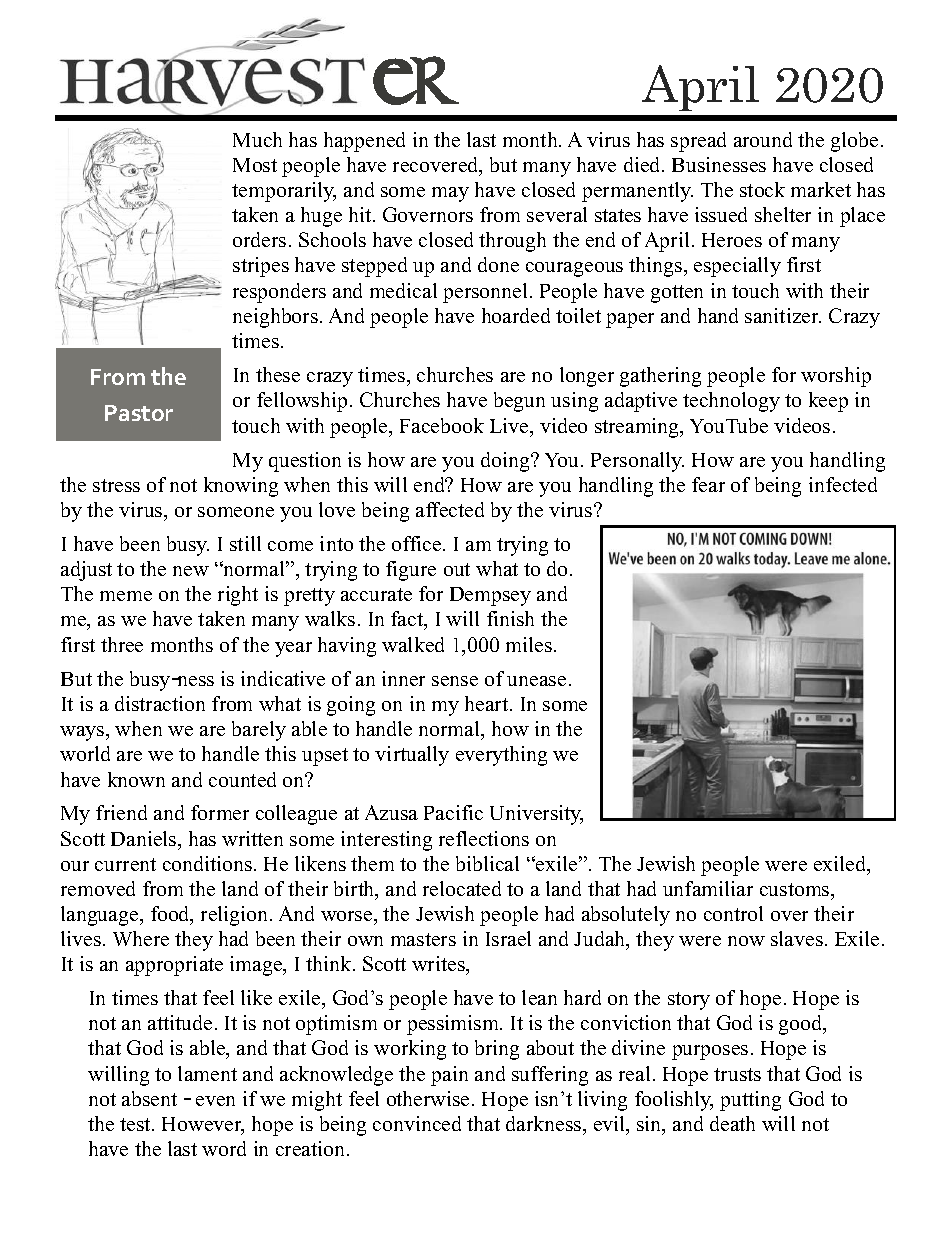 The height and width of the page is (1233, 952). What do you see at coordinates (450, 194) in the page?
I see `may` at bounding box center [450, 194].
